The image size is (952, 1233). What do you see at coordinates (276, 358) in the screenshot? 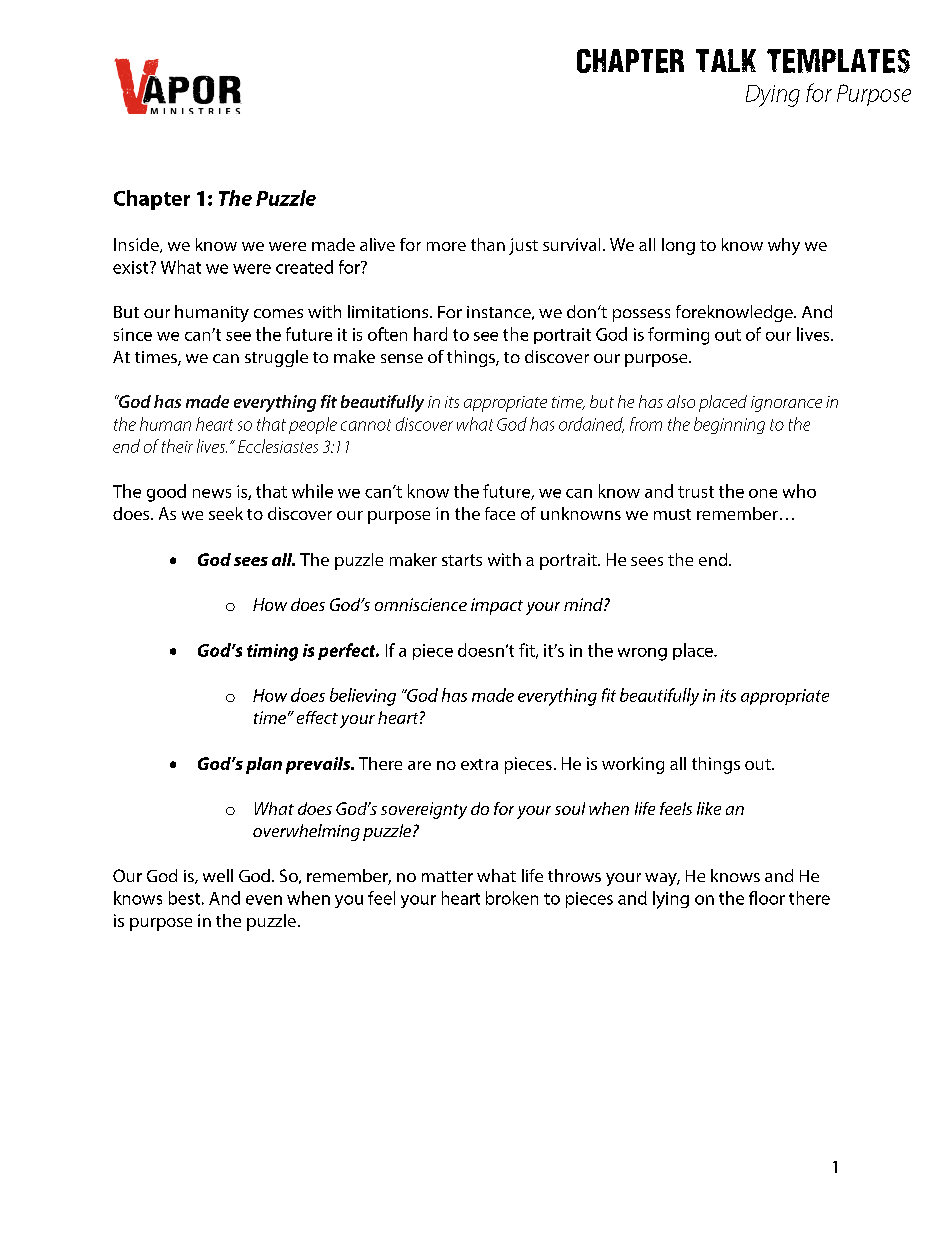
I see `struggle` at bounding box center [276, 358].
